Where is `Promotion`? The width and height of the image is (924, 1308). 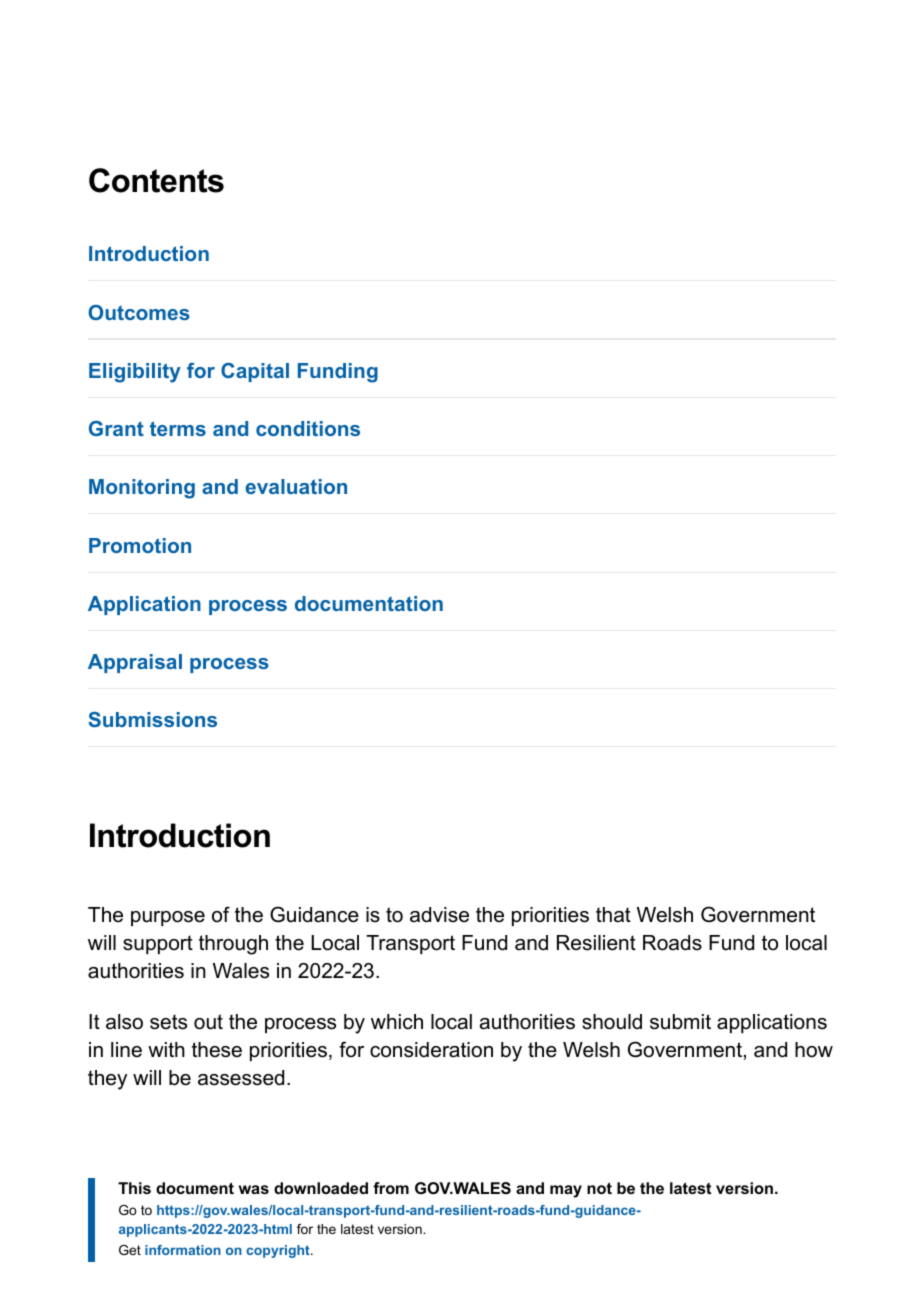
Promotion is located at coordinates (140, 545).
